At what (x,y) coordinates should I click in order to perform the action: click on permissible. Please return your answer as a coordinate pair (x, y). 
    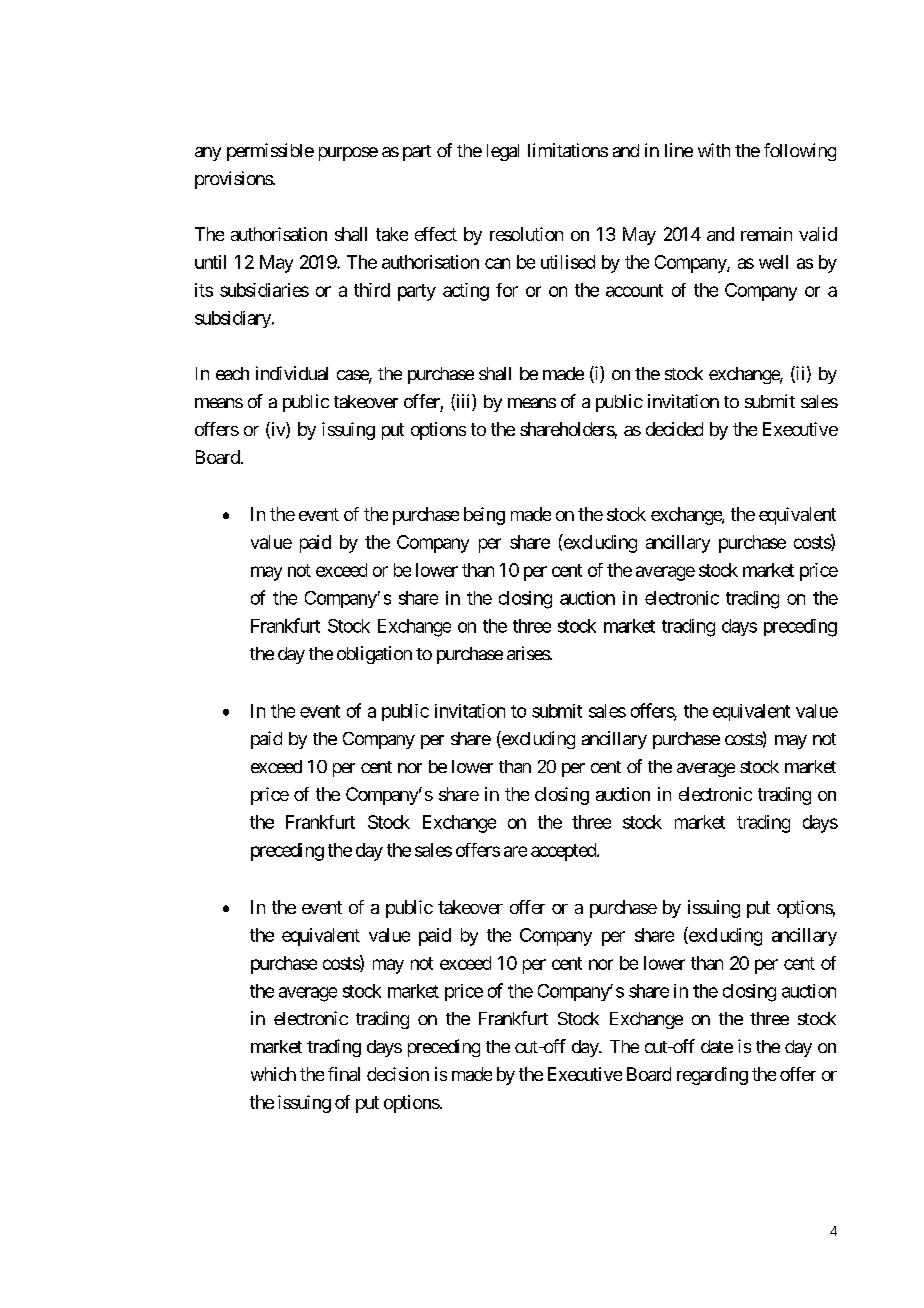
    Looking at the image, I should click on (270, 152).
